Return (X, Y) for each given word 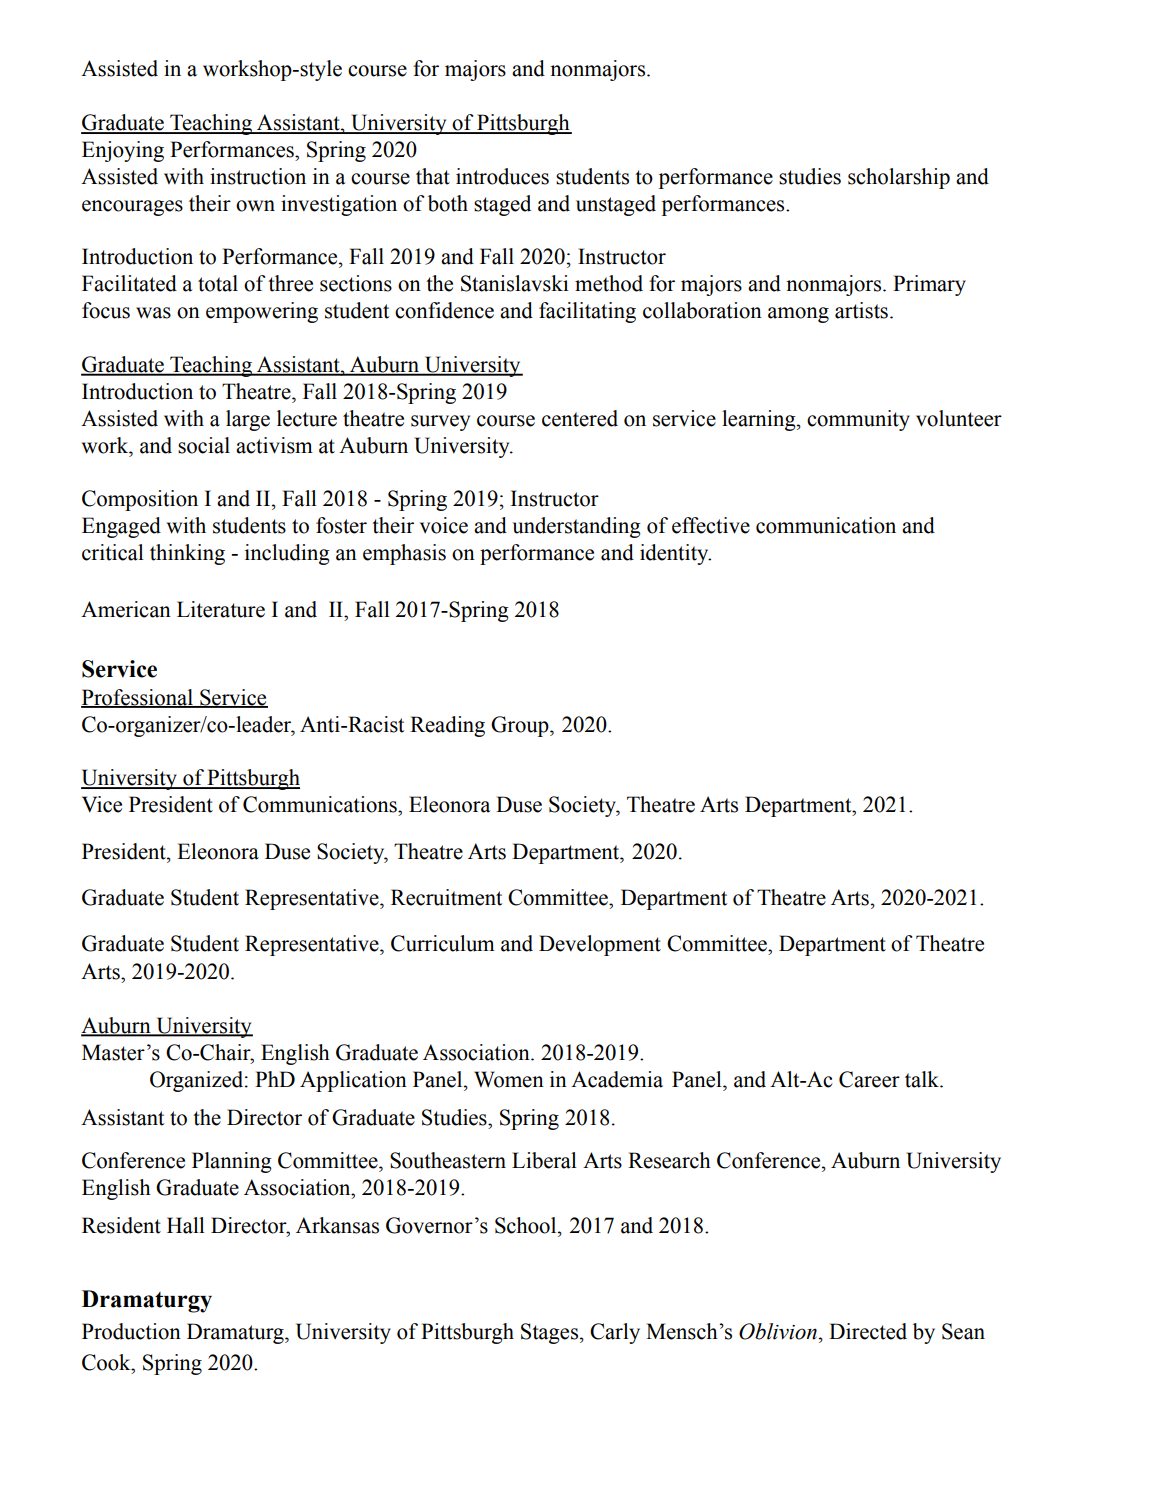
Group (521, 726)
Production (131, 1331)
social (204, 445)
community (858, 420)
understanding (576, 527)
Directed (868, 1331)
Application (353, 1081)
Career (869, 1079)
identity (675, 554)
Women (509, 1079)
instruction (258, 176)
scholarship (899, 178)
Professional (138, 698)
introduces (502, 176)
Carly (615, 1333)
